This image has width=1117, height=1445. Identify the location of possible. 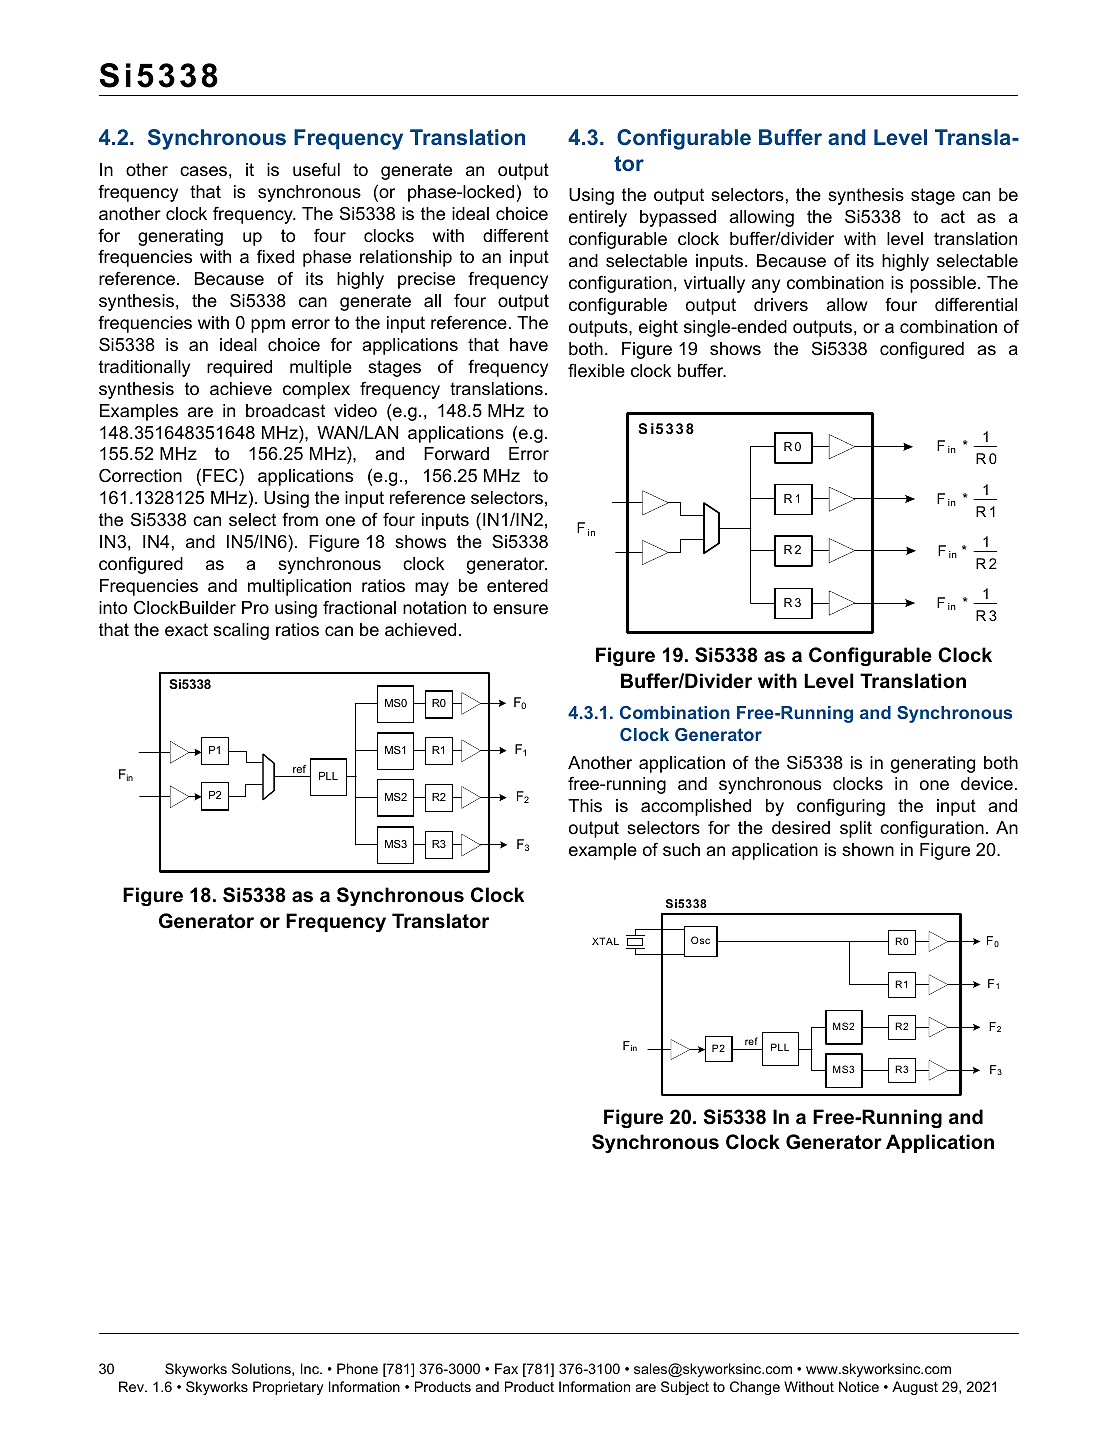
(943, 284).
